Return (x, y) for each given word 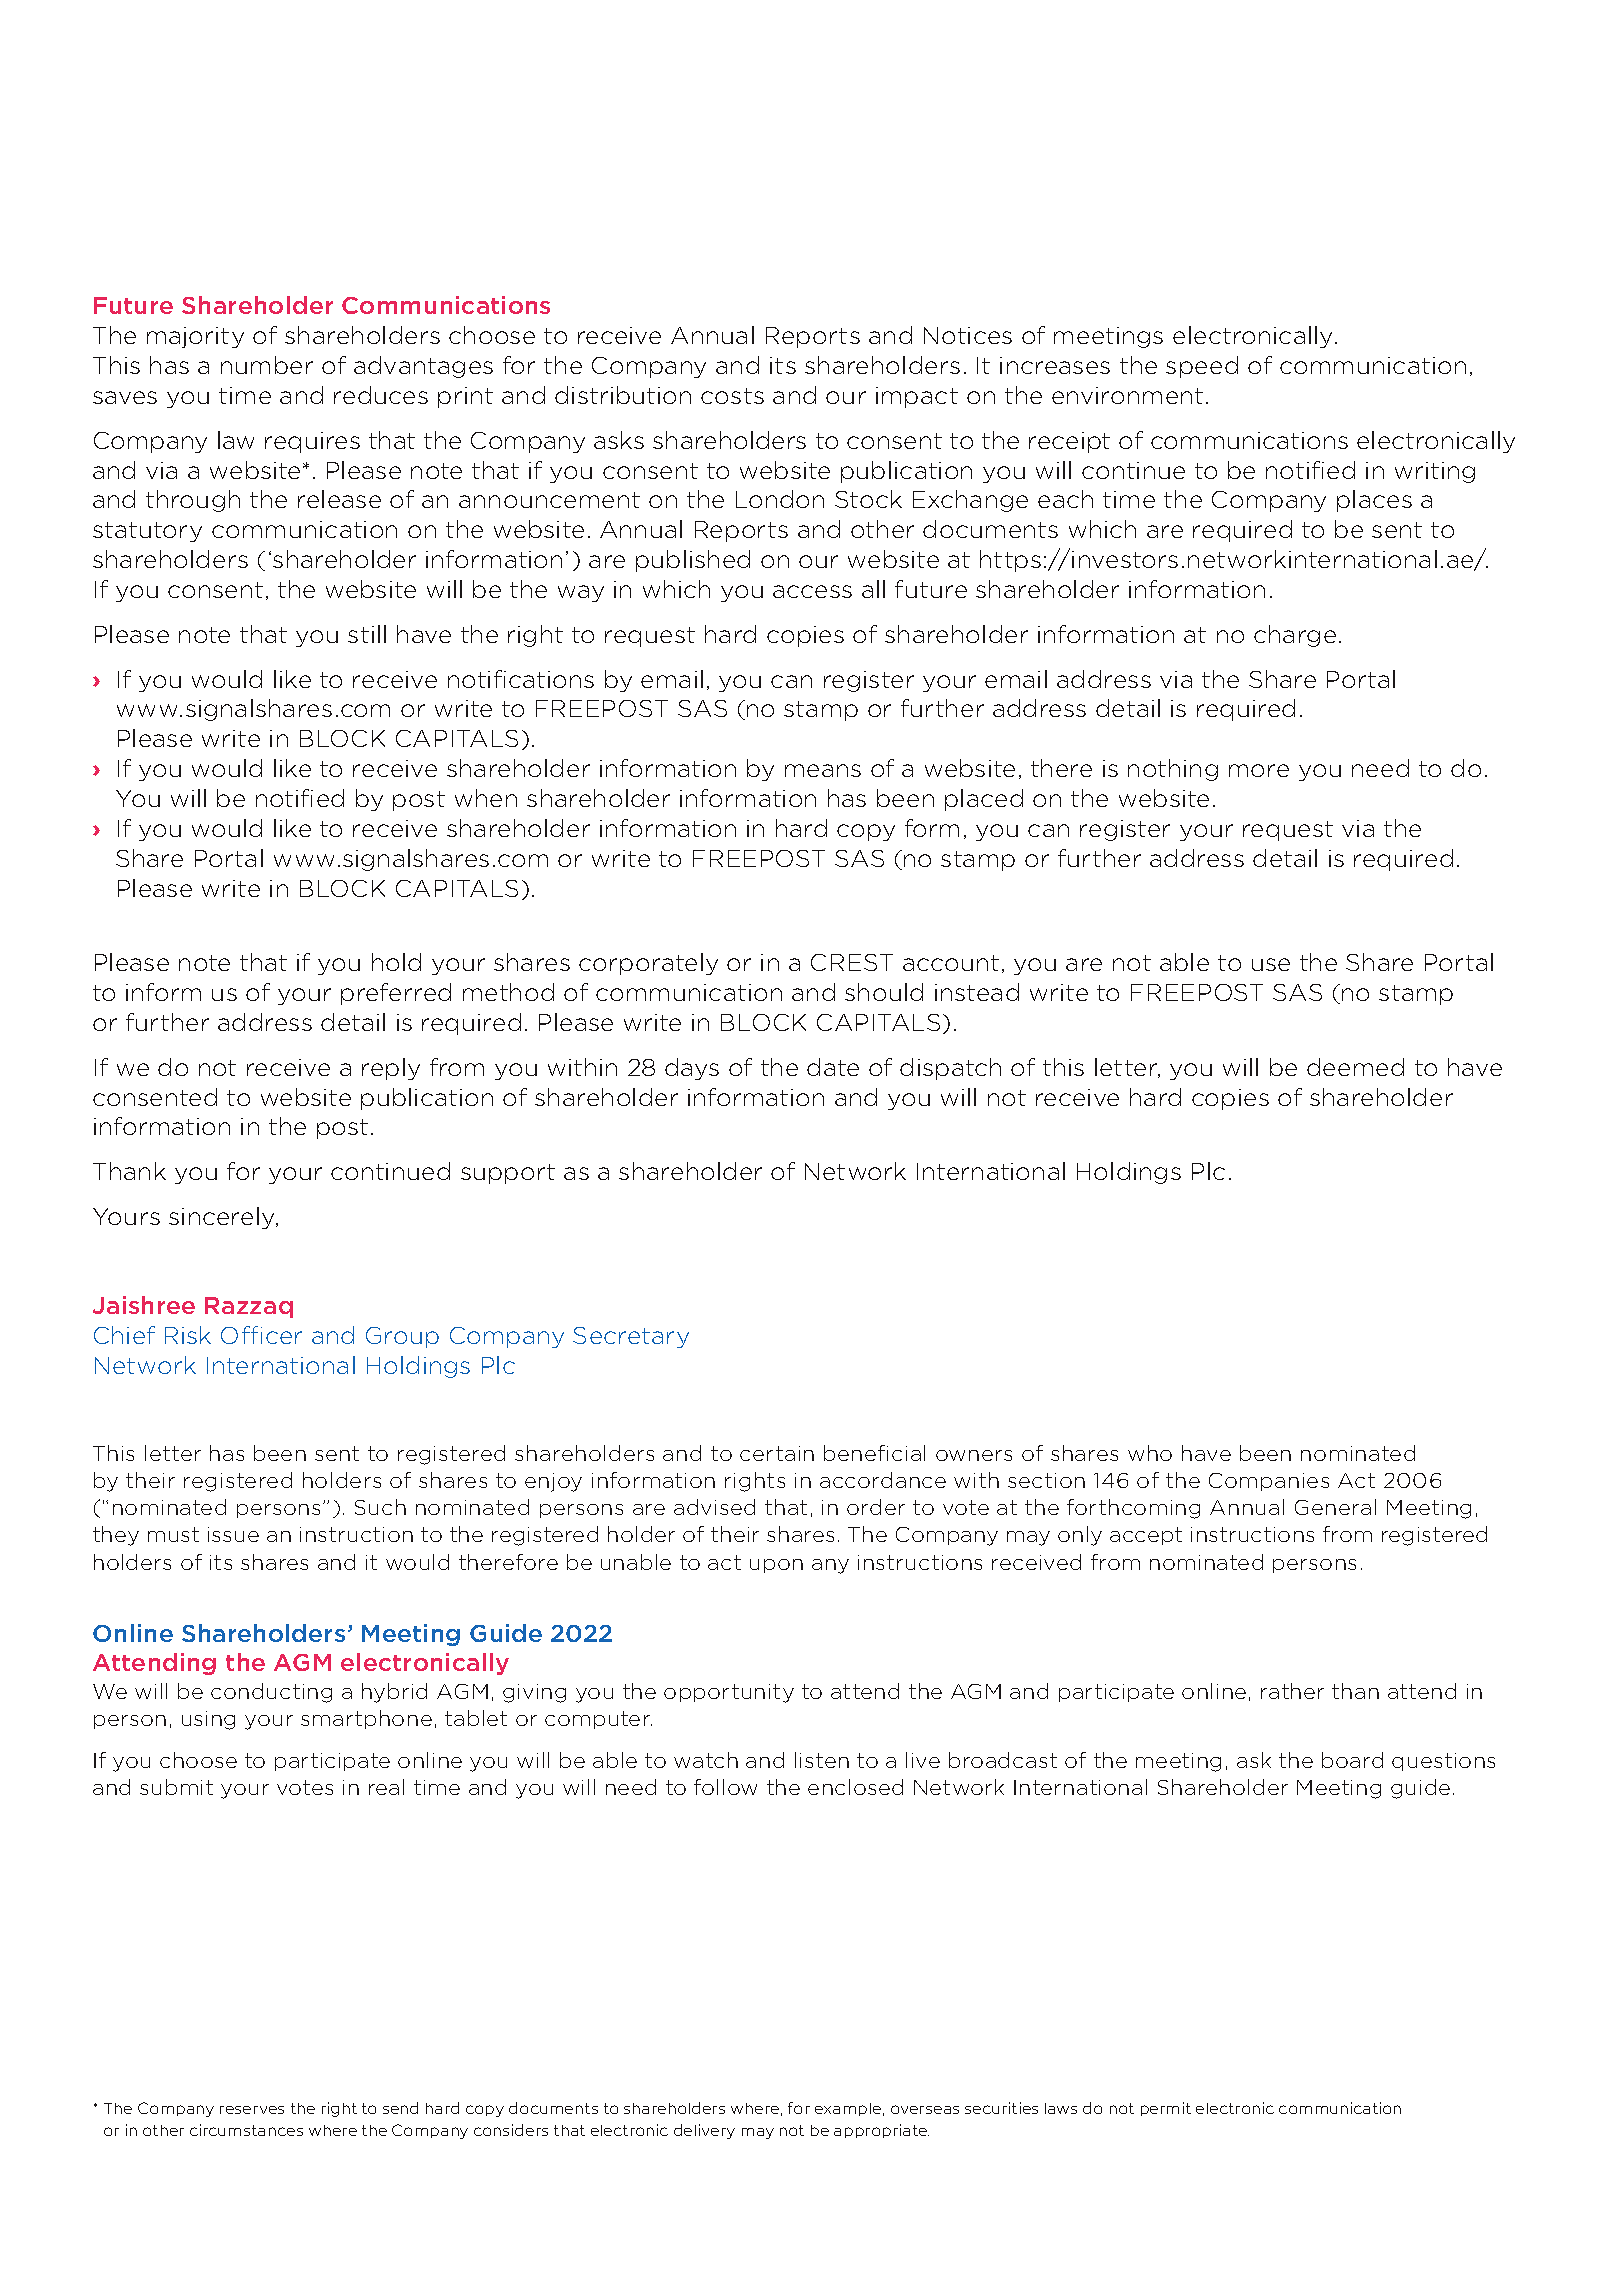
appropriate (881, 2131)
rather (1292, 1691)
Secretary (631, 1337)
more (1259, 770)
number (267, 365)
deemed (1355, 1067)
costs (732, 396)
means (823, 770)
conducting (271, 1693)
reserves (252, 2110)
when (486, 798)
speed (1202, 367)
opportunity (729, 1693)
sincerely (223, 1218)
